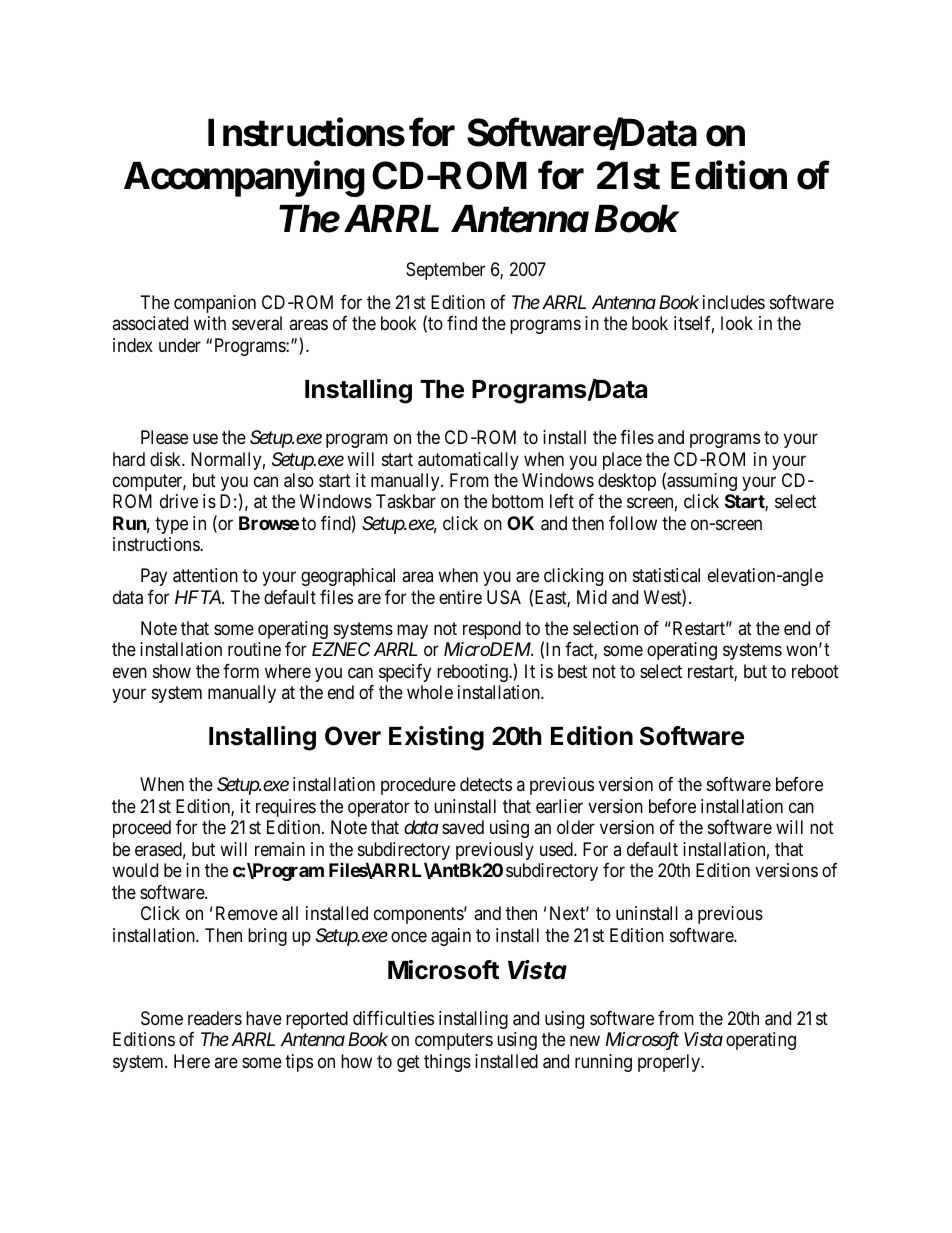 The image size is (952, 1233). I want to click on best, so click(572, 671).
